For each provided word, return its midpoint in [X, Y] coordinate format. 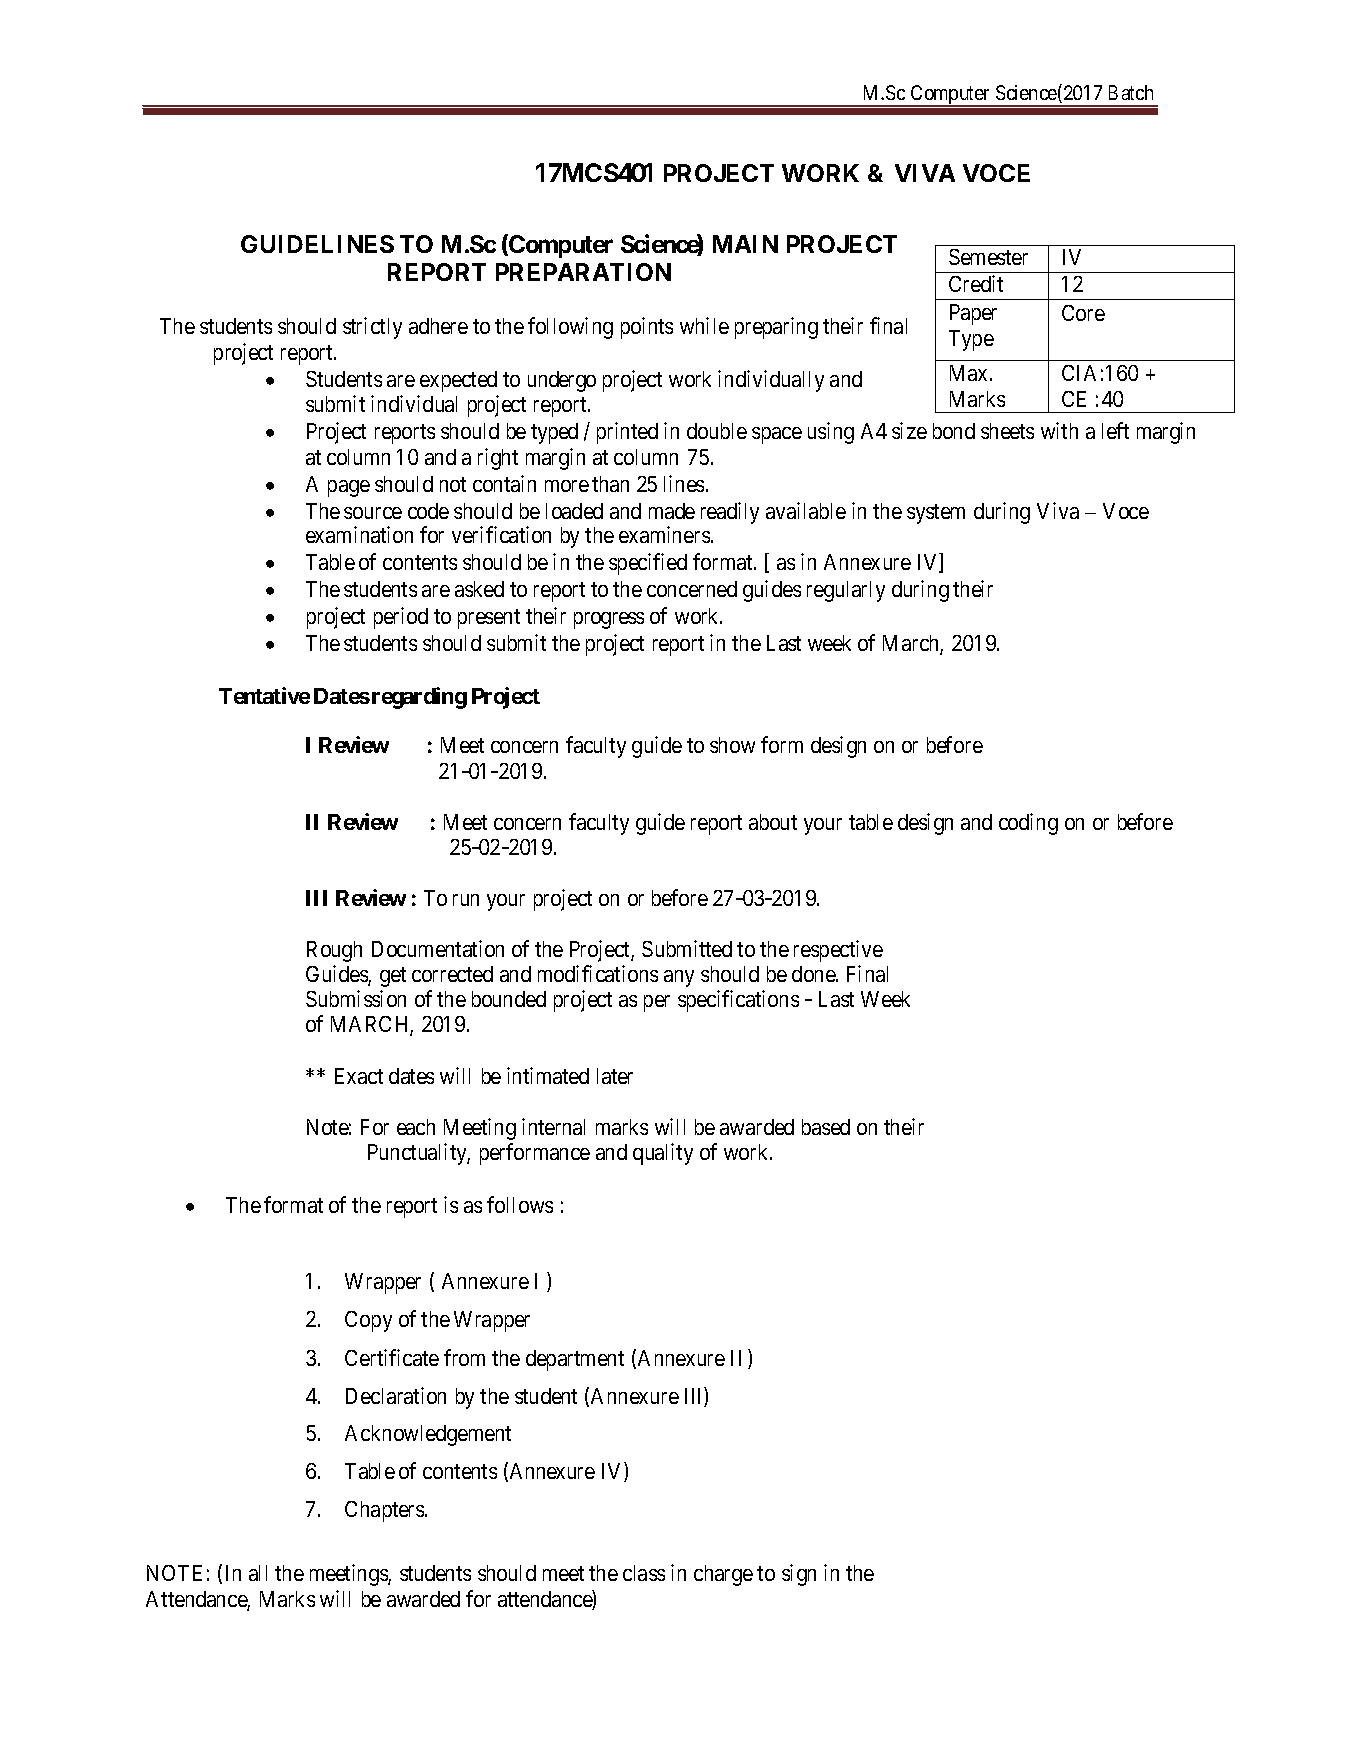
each [416, 1127]
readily [730, 513]
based [826, 1127]
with [1059, 430]
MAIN [745, 244]
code [428, 511]
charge [723, 1575]
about [773, 822]
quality [663, 1154]
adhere [438, 326]
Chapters [385, 1511]
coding [1028, 824]
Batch [1131, 92]
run [466, 900]
